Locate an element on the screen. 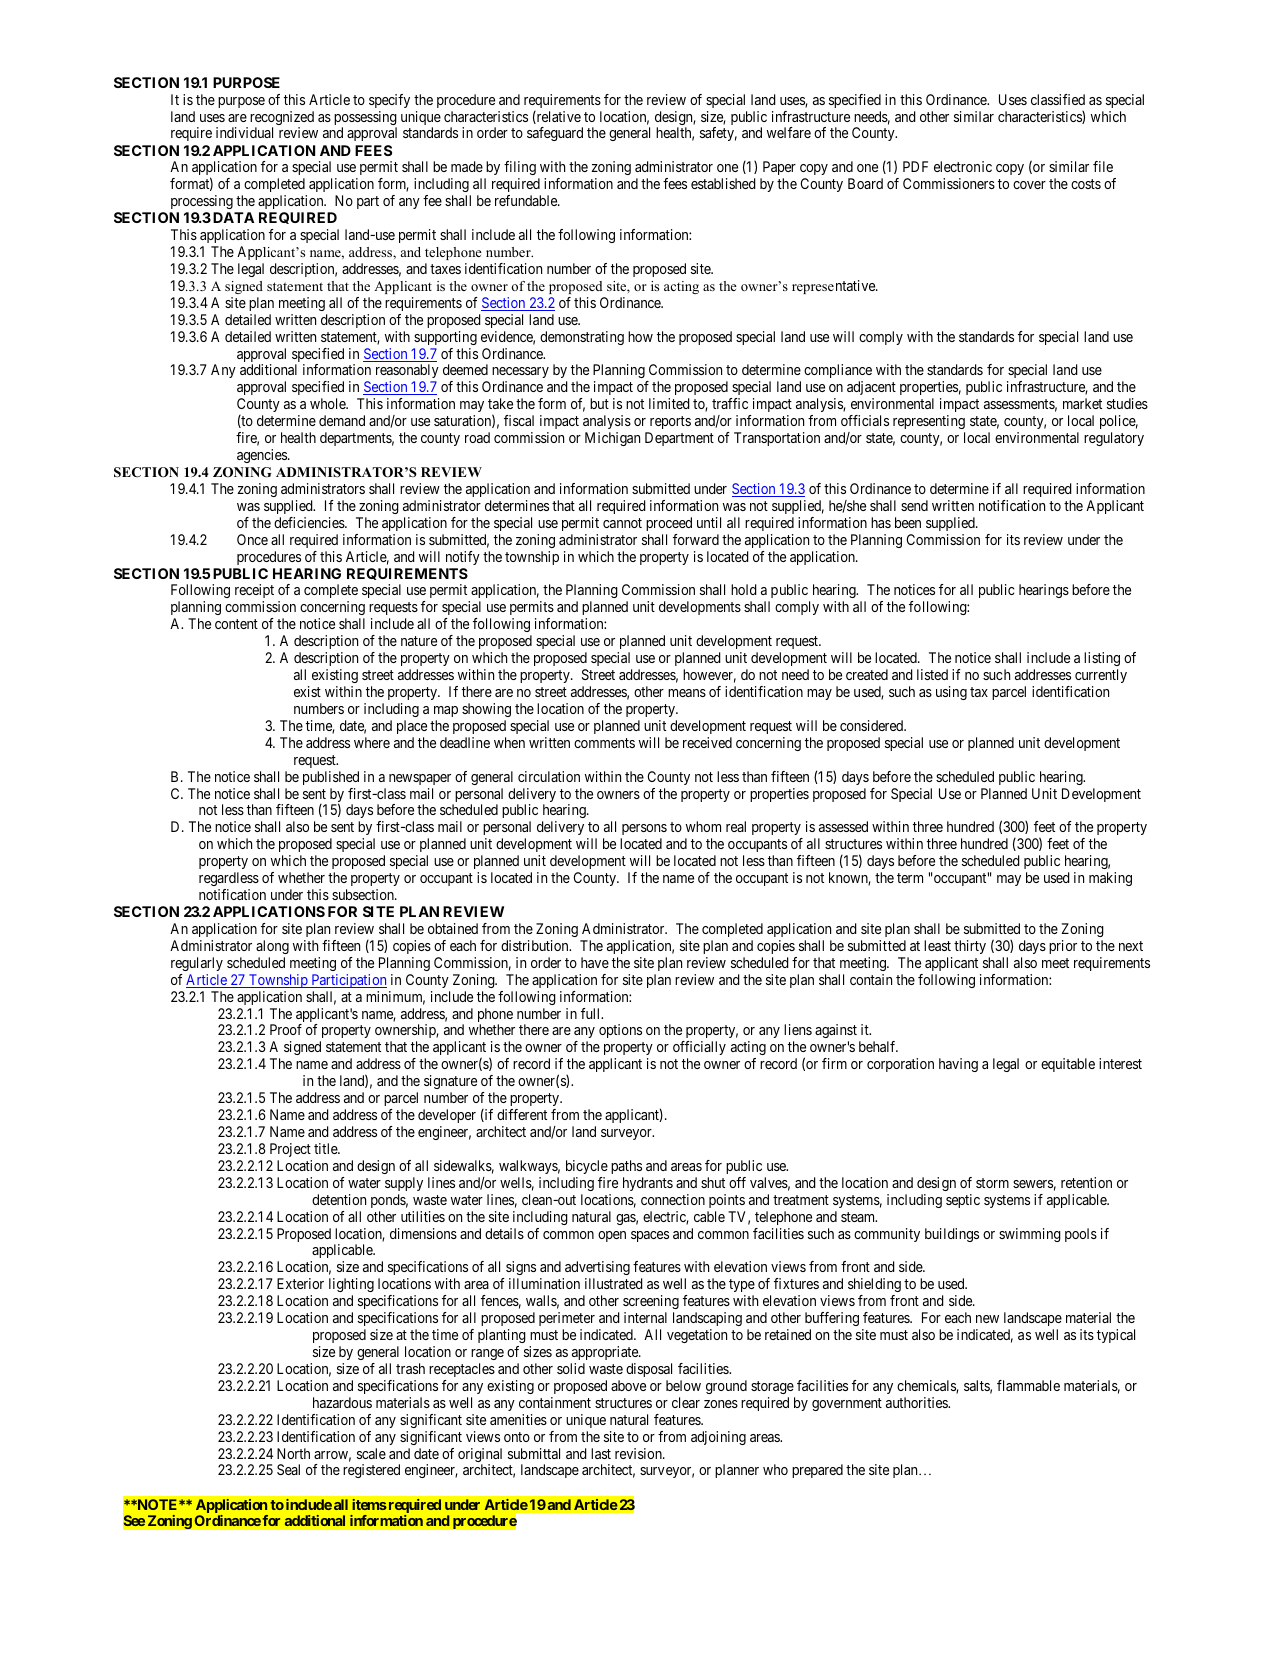 Image resolution: width=1286 pixels, height=1665 pixels. whole is located at coordinates (328, 403).
